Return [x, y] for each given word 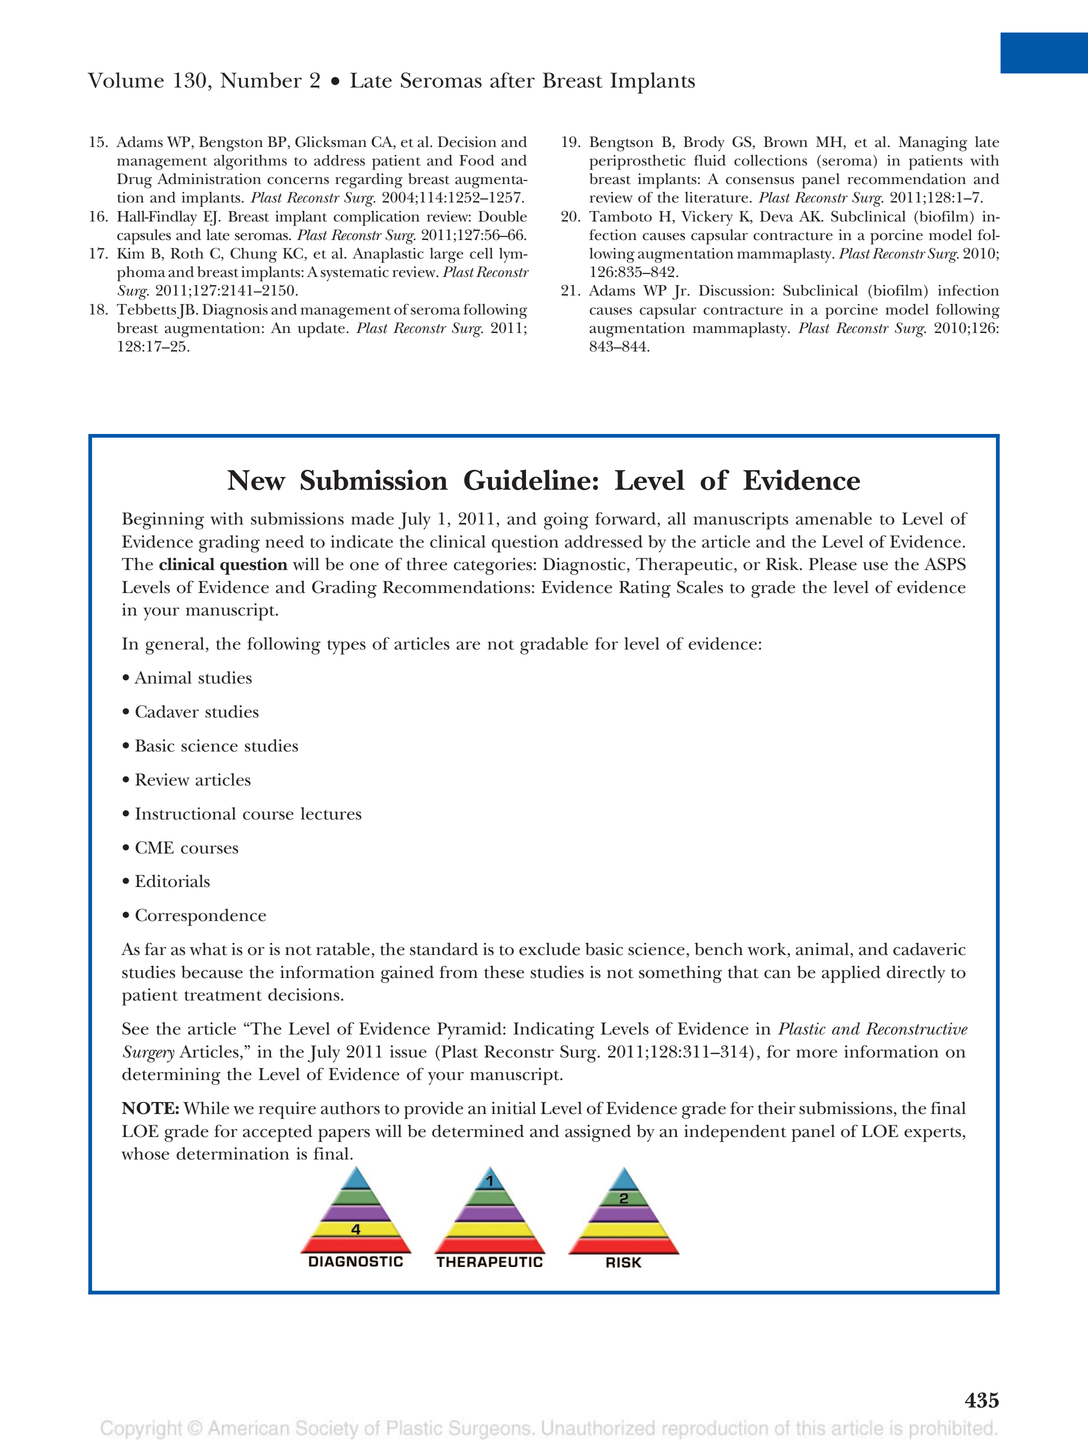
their [776, 1108]
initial [514, 1108]
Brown [785, 142]
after [512, 80]
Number [261, 80]
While [206, 1108]
